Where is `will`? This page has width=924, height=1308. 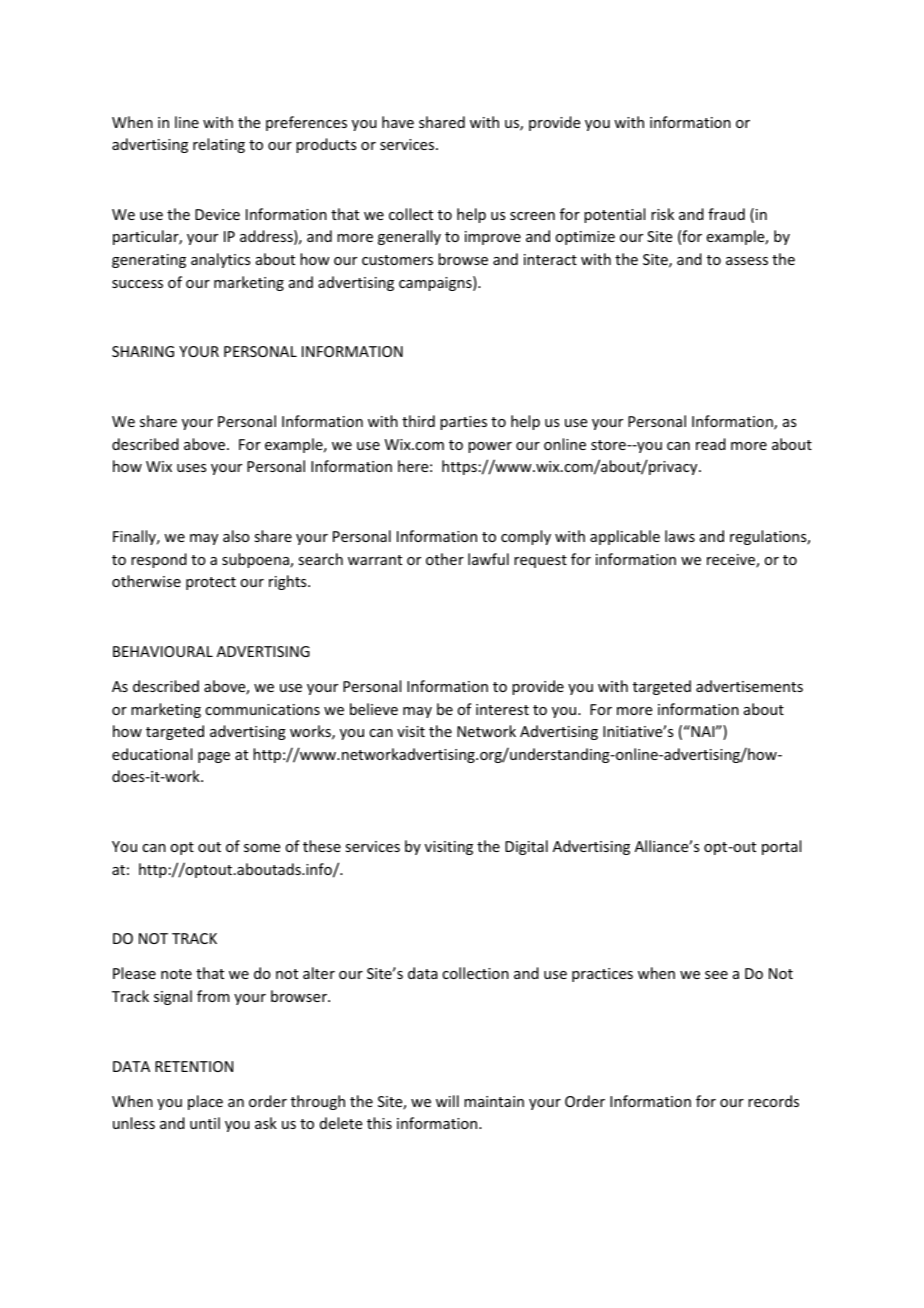 will is located at coordinates (447, 1101).
